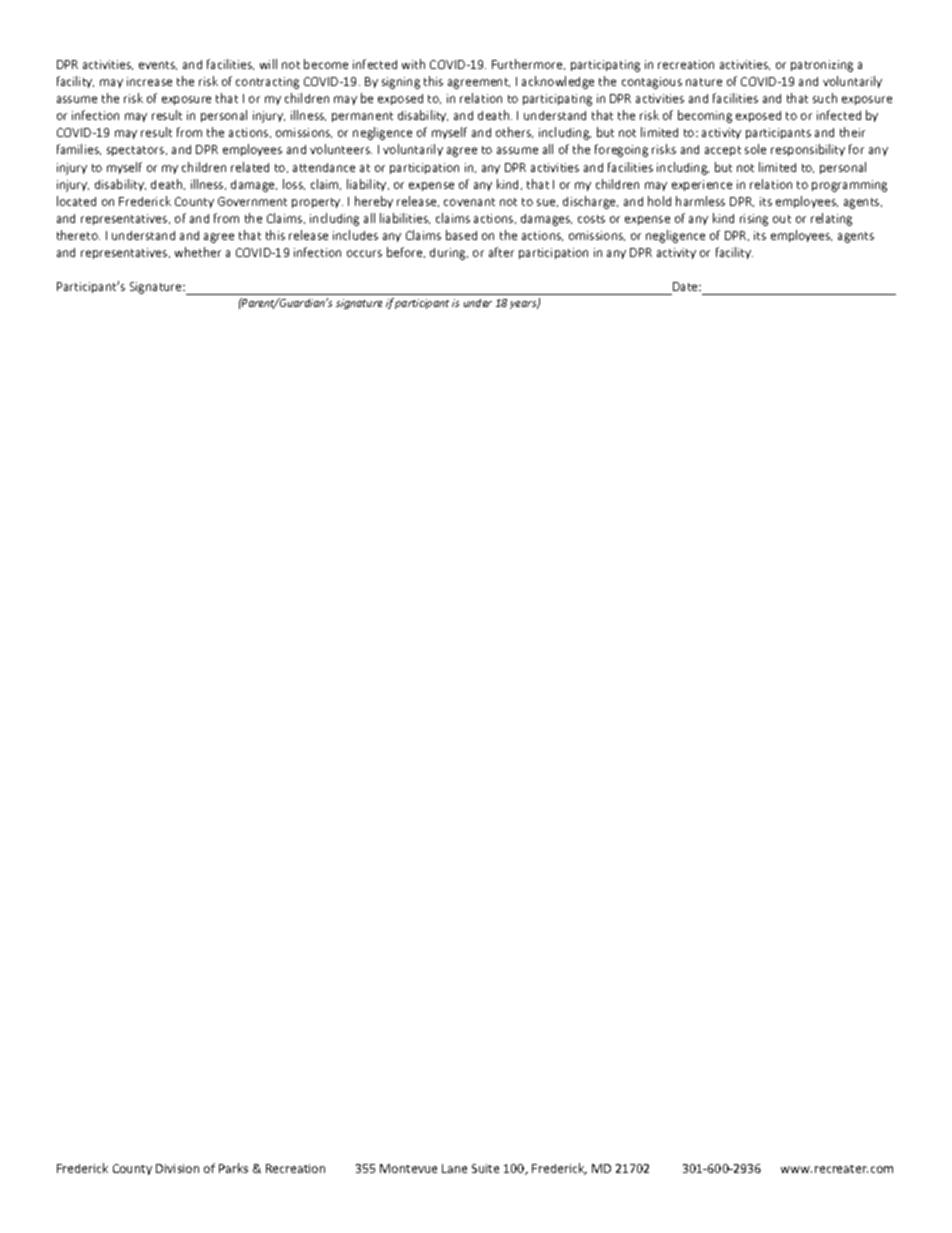  What do you see at coordinates (198, 252) in the screenshot?
I see `whether` at bounding box center [198, 252].
